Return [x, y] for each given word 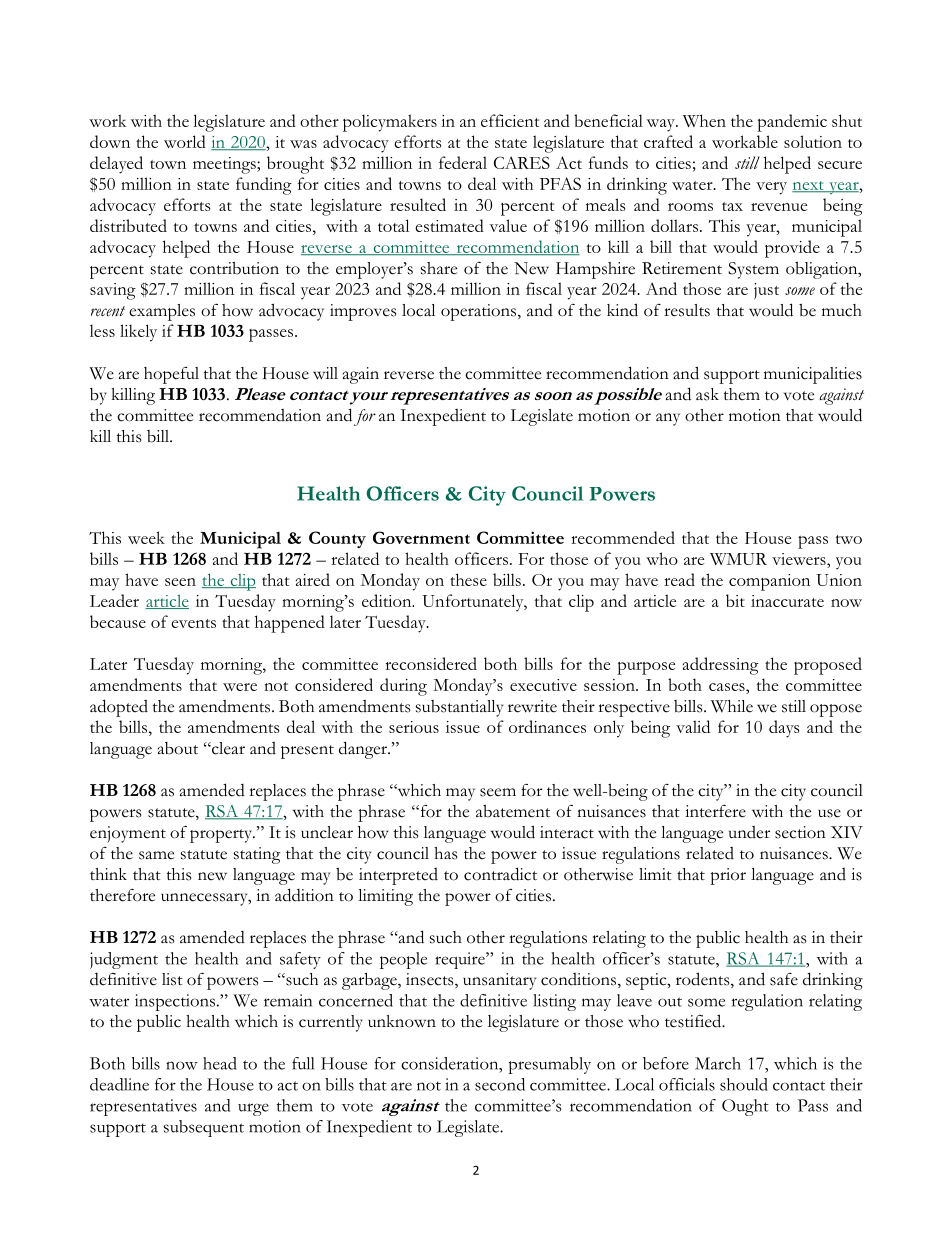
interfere [715, 811]
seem [498, 792]
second [500, 1084]
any [668, 419]
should [744, 1084]
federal [463, 162]
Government [421, 537]
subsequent [204, 1128]
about [178, 748]
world [185, 141]
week [146, 537]
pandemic [792, 123]
